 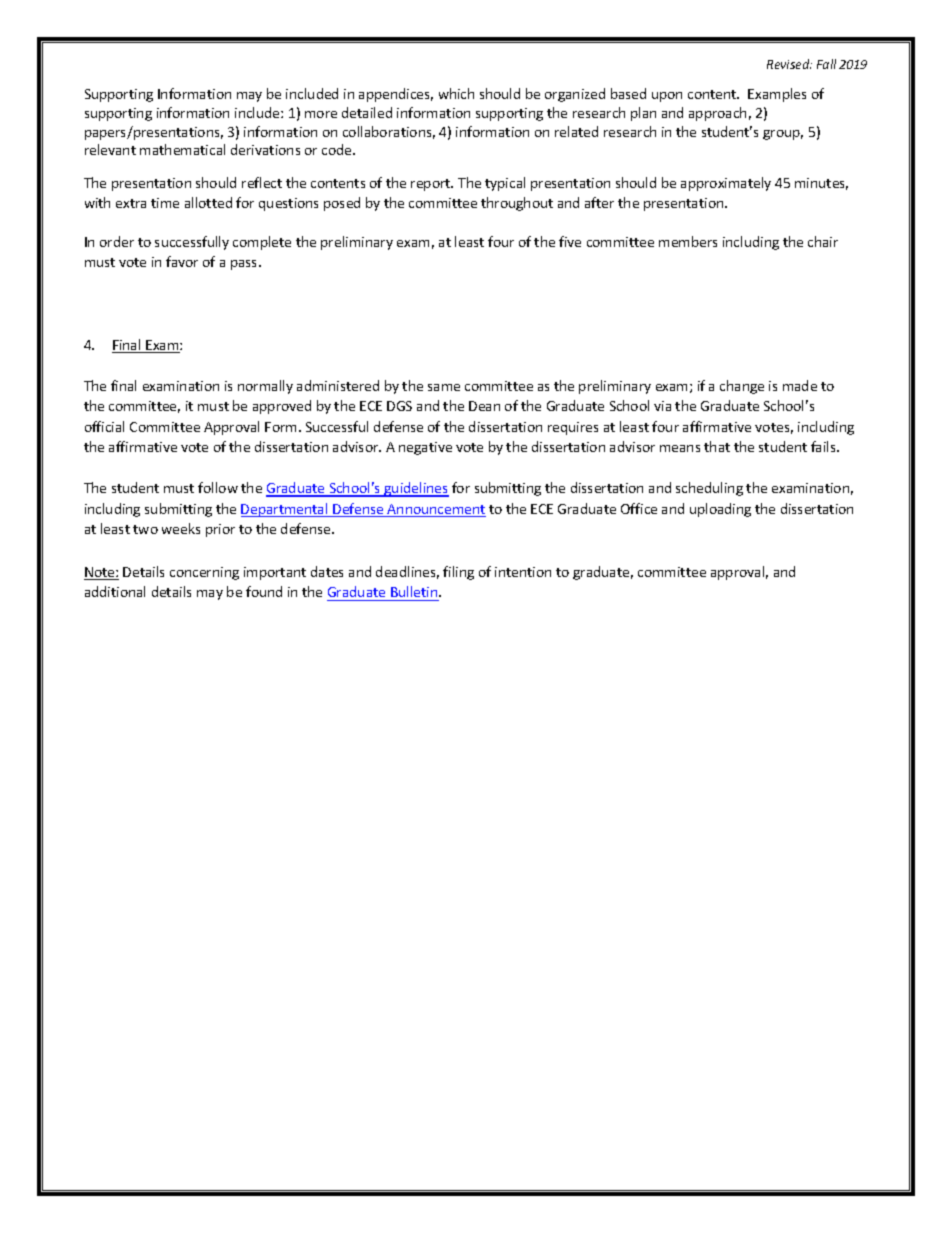 I want to click on Revised, so click(x=789, y=64).
